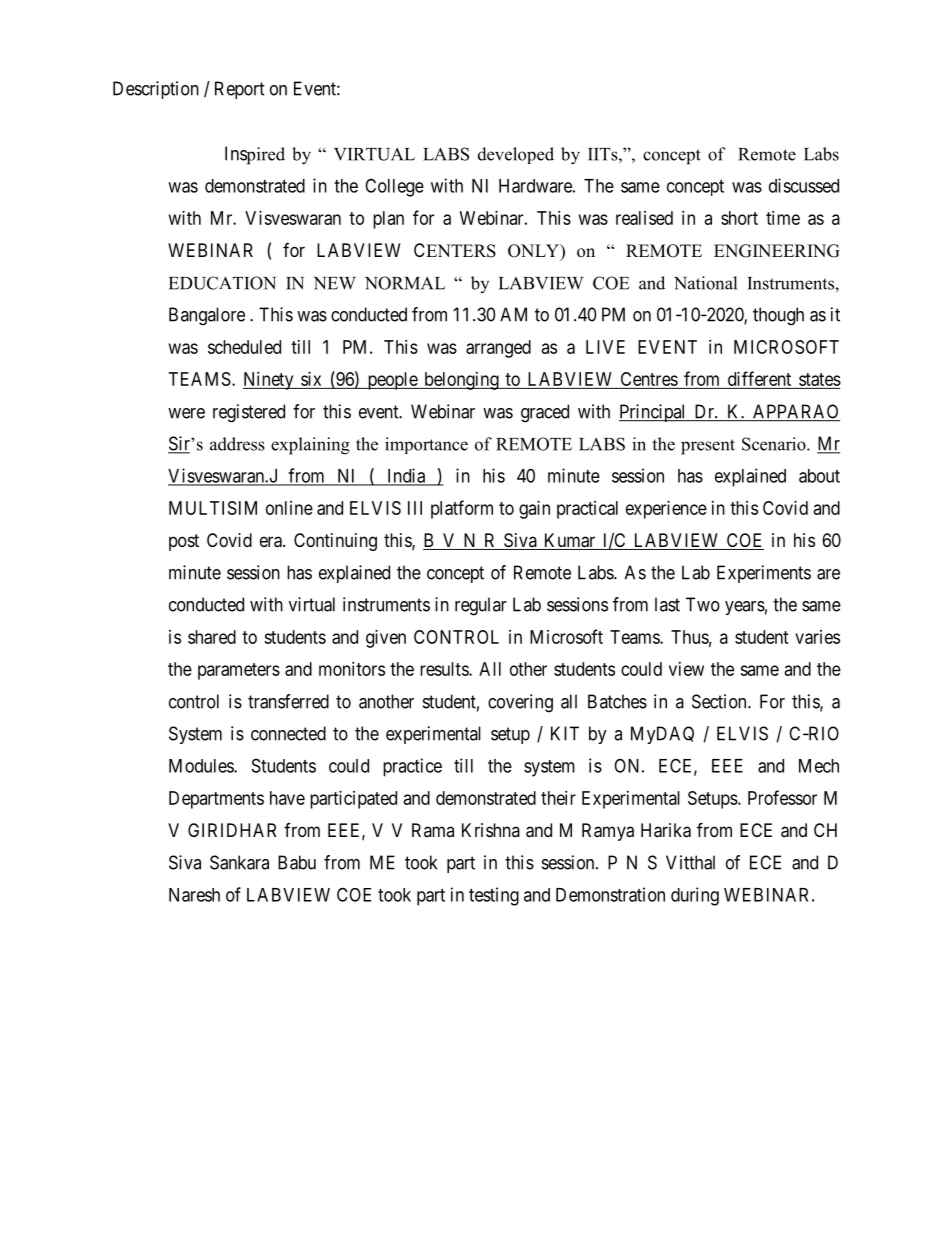 This screenshot has width=952, height=1233. I want to click on different, so click(759, 378).
